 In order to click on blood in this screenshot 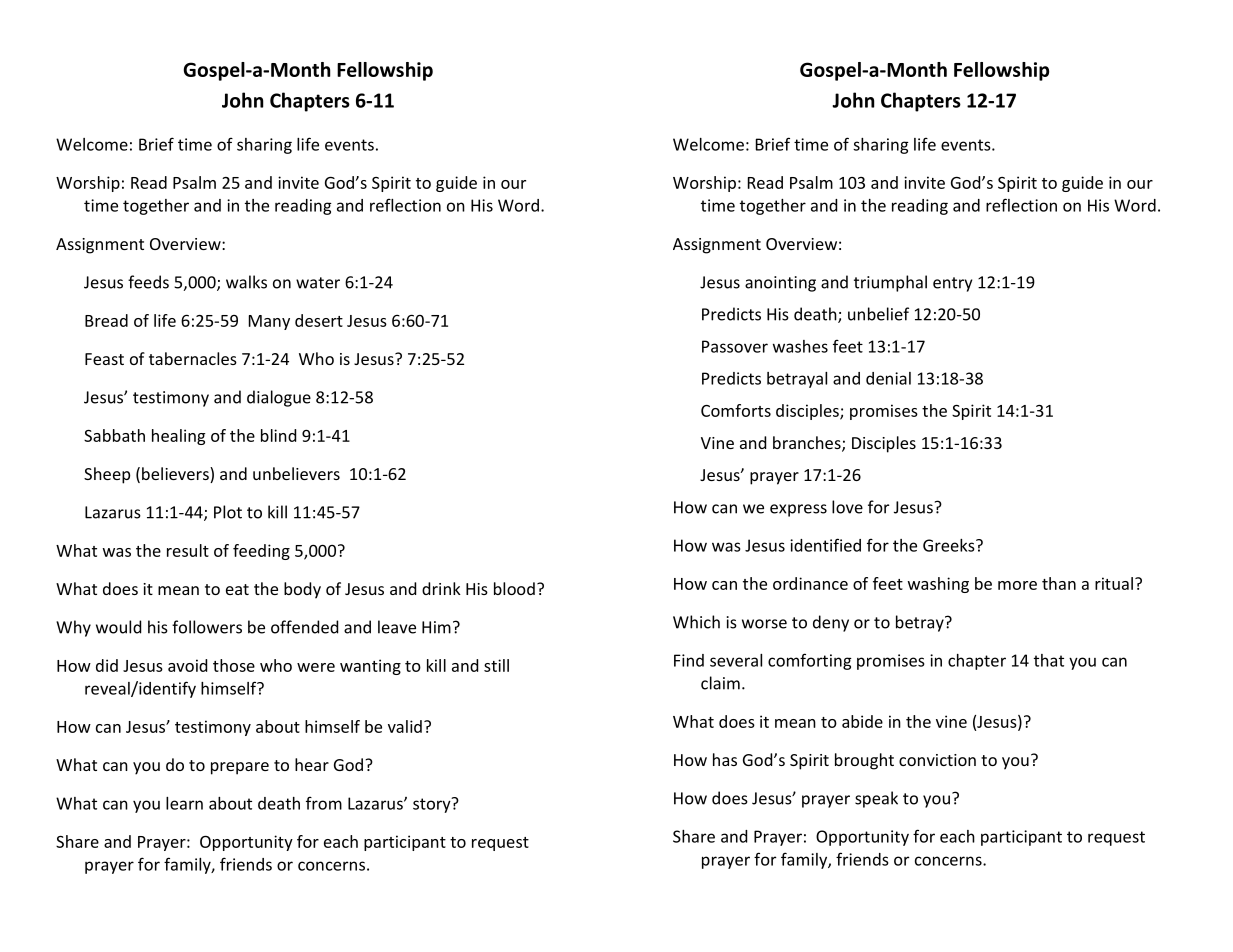, I will do `click(514, 588)`.
